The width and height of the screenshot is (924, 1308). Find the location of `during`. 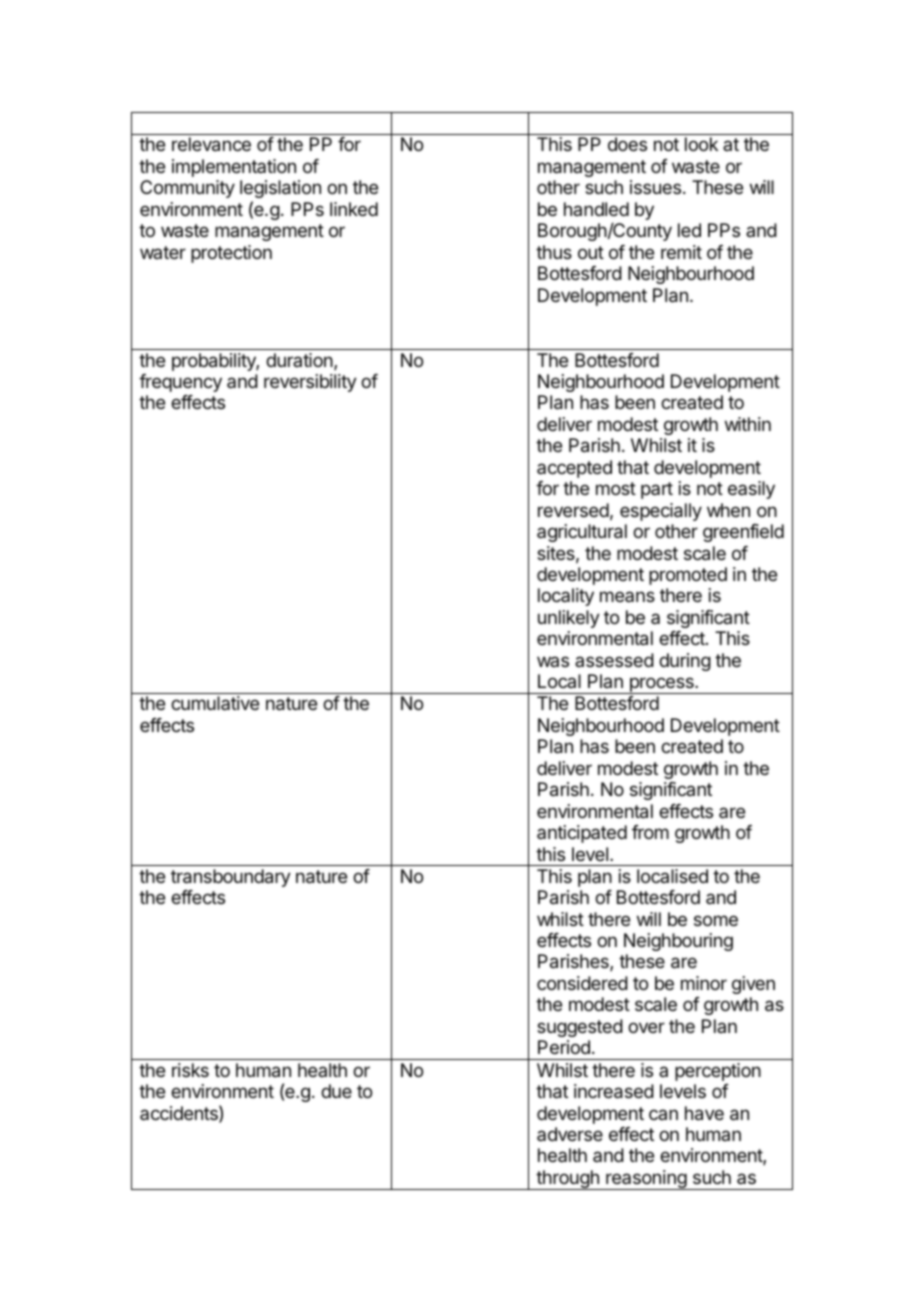

during is located at coordinates (685, 662).
